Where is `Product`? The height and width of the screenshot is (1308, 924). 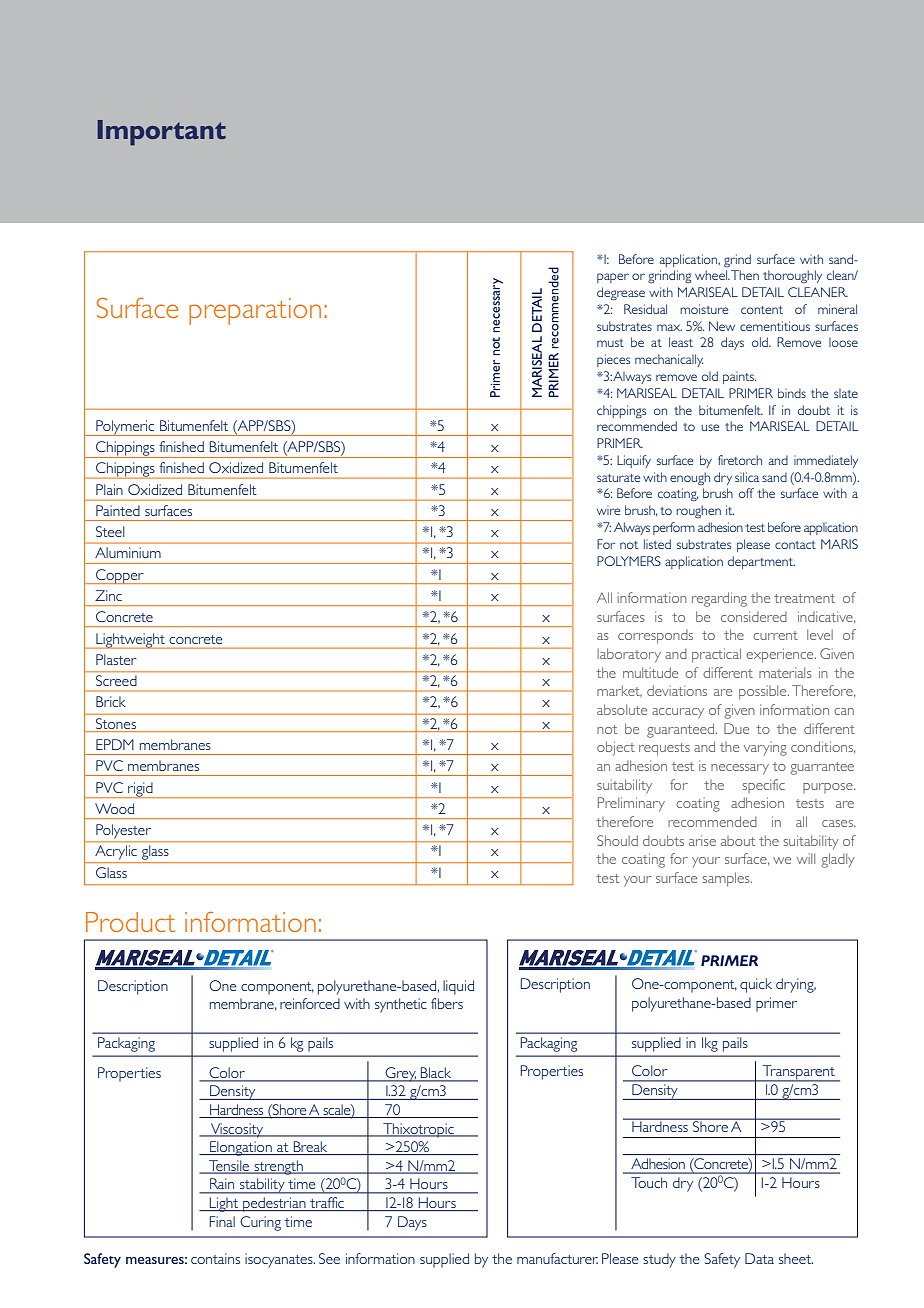 Product is located at coordinates (130, 922).
